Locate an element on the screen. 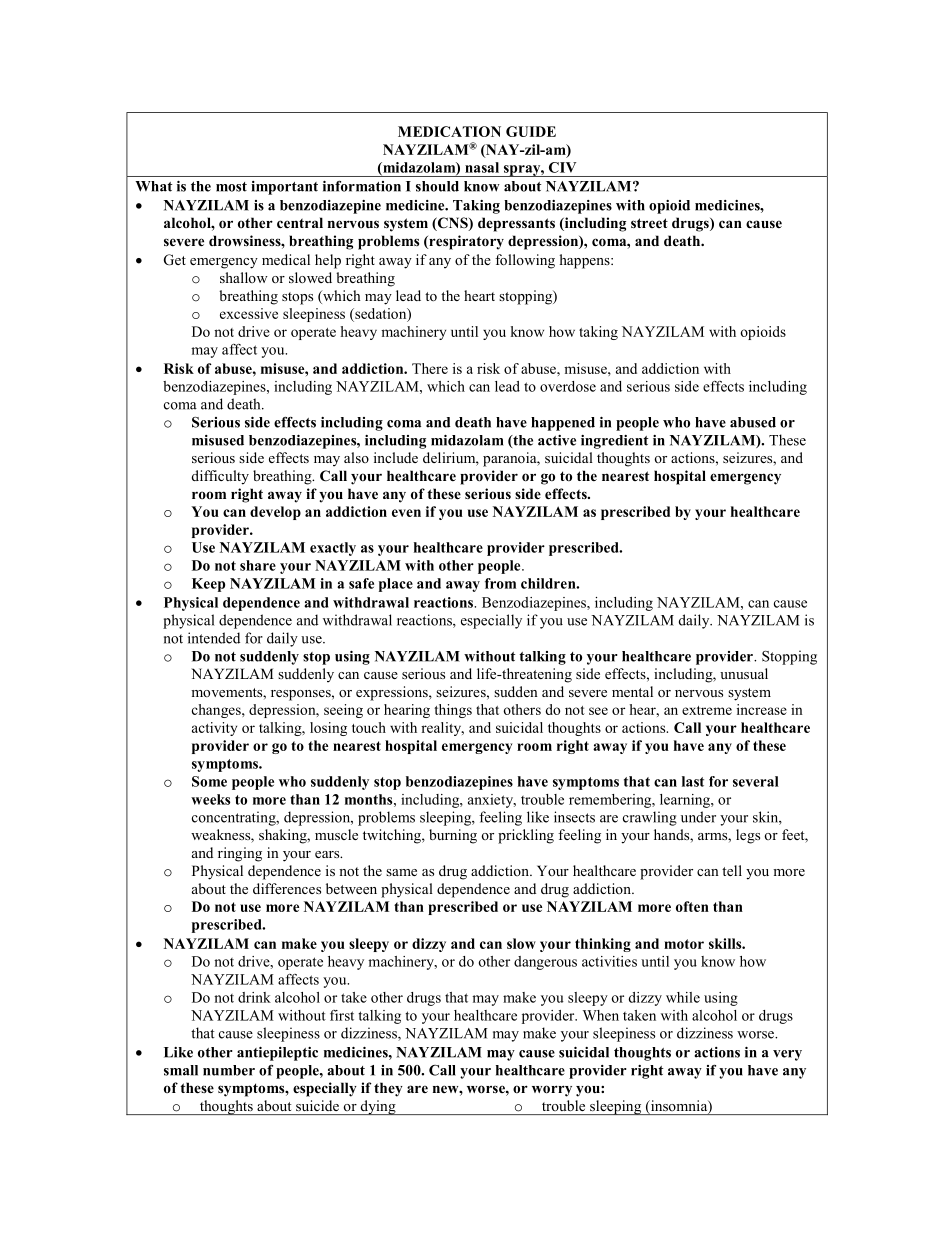  things is located at coordinates (453, 711).
